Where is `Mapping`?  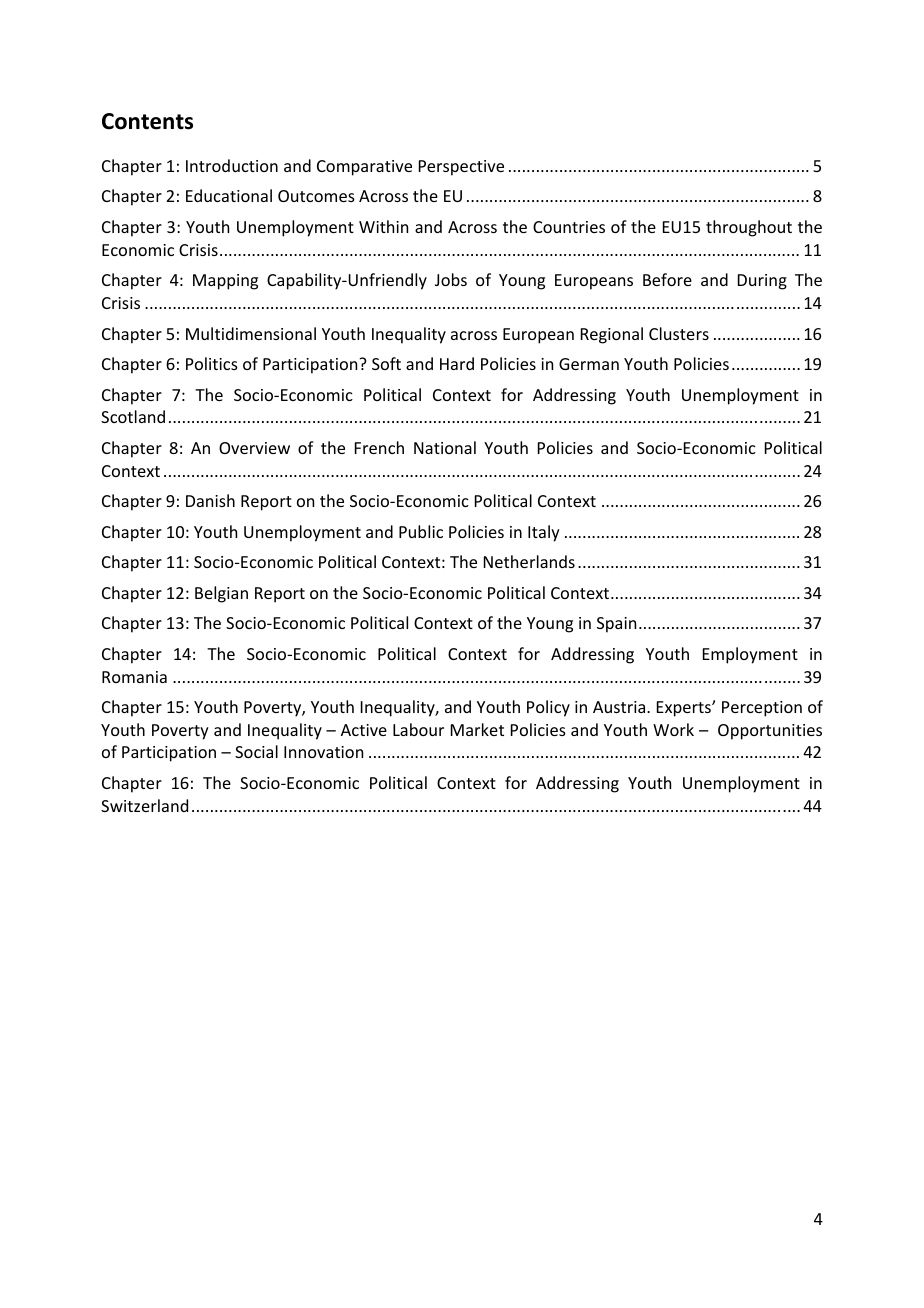 Mapping is located at coordinates (225, 282).
